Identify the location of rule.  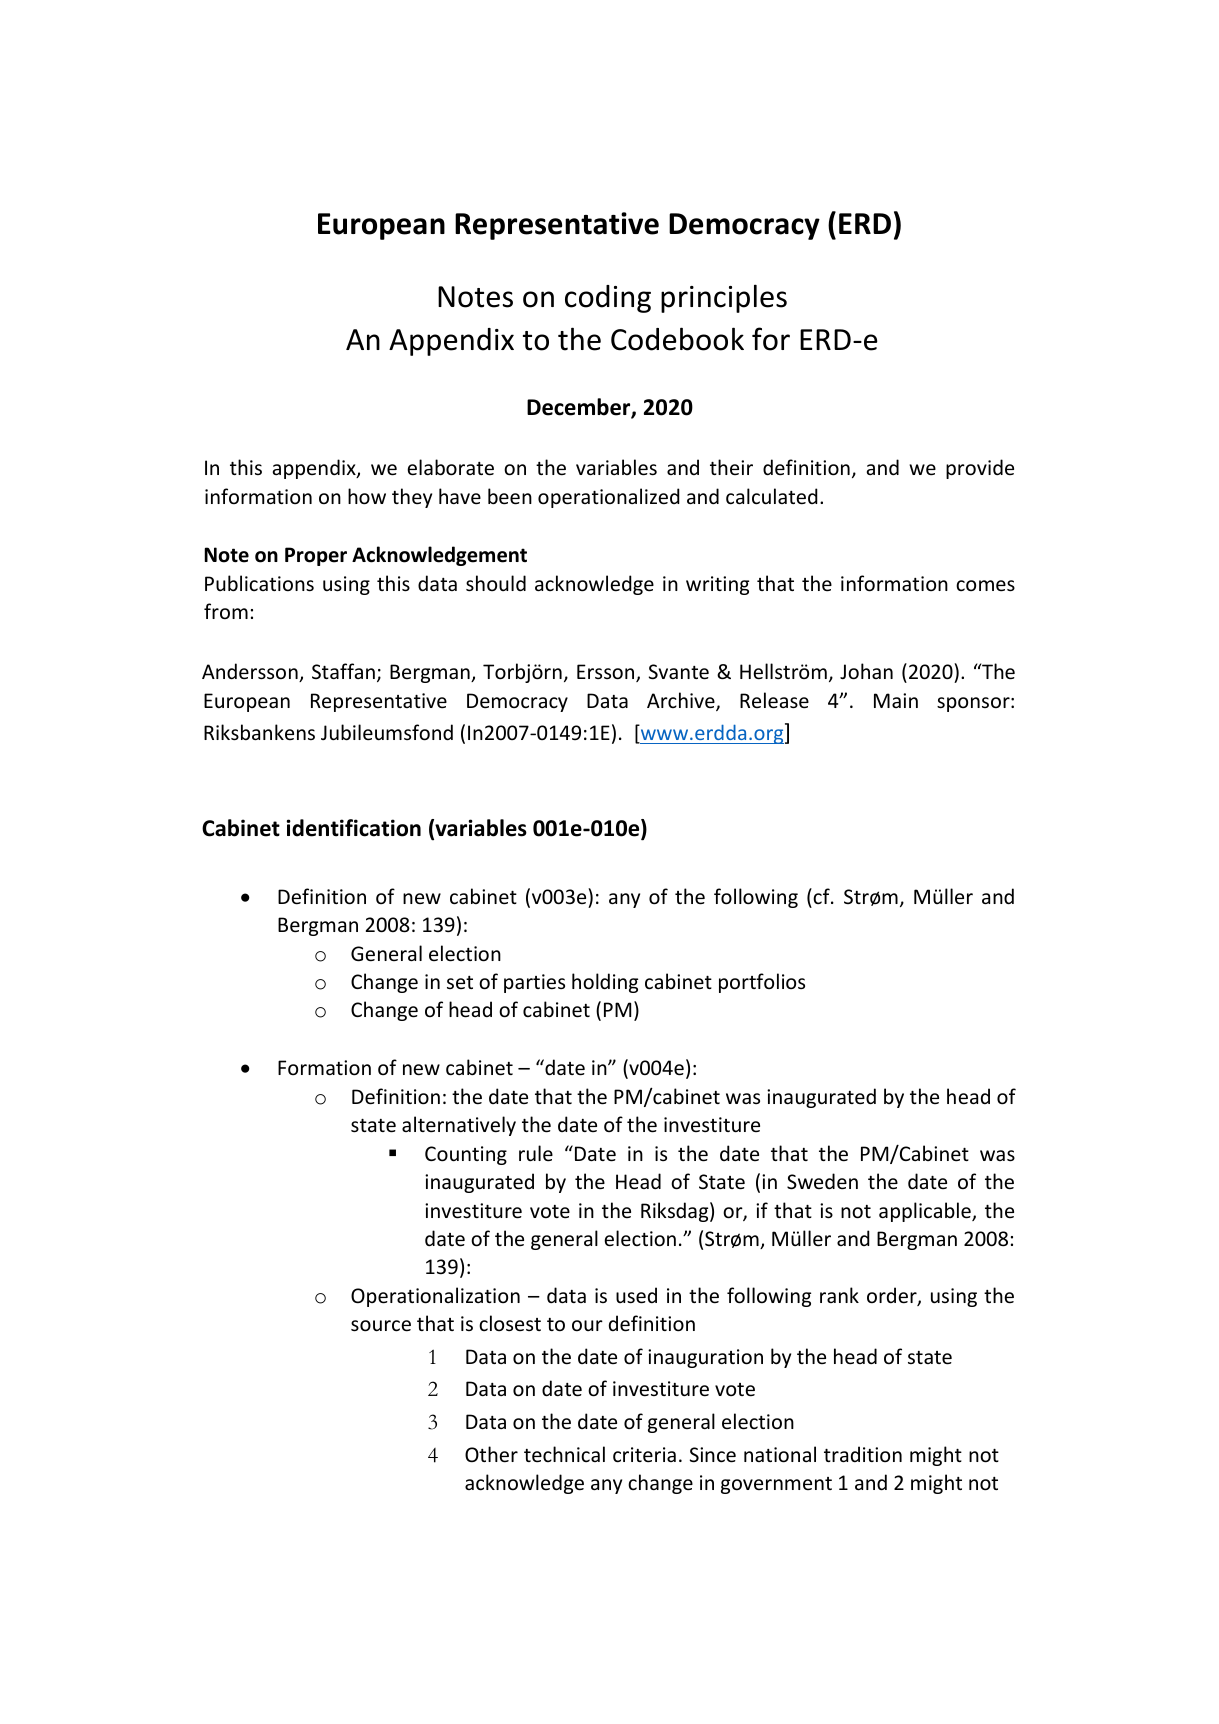
(536, 1153).
